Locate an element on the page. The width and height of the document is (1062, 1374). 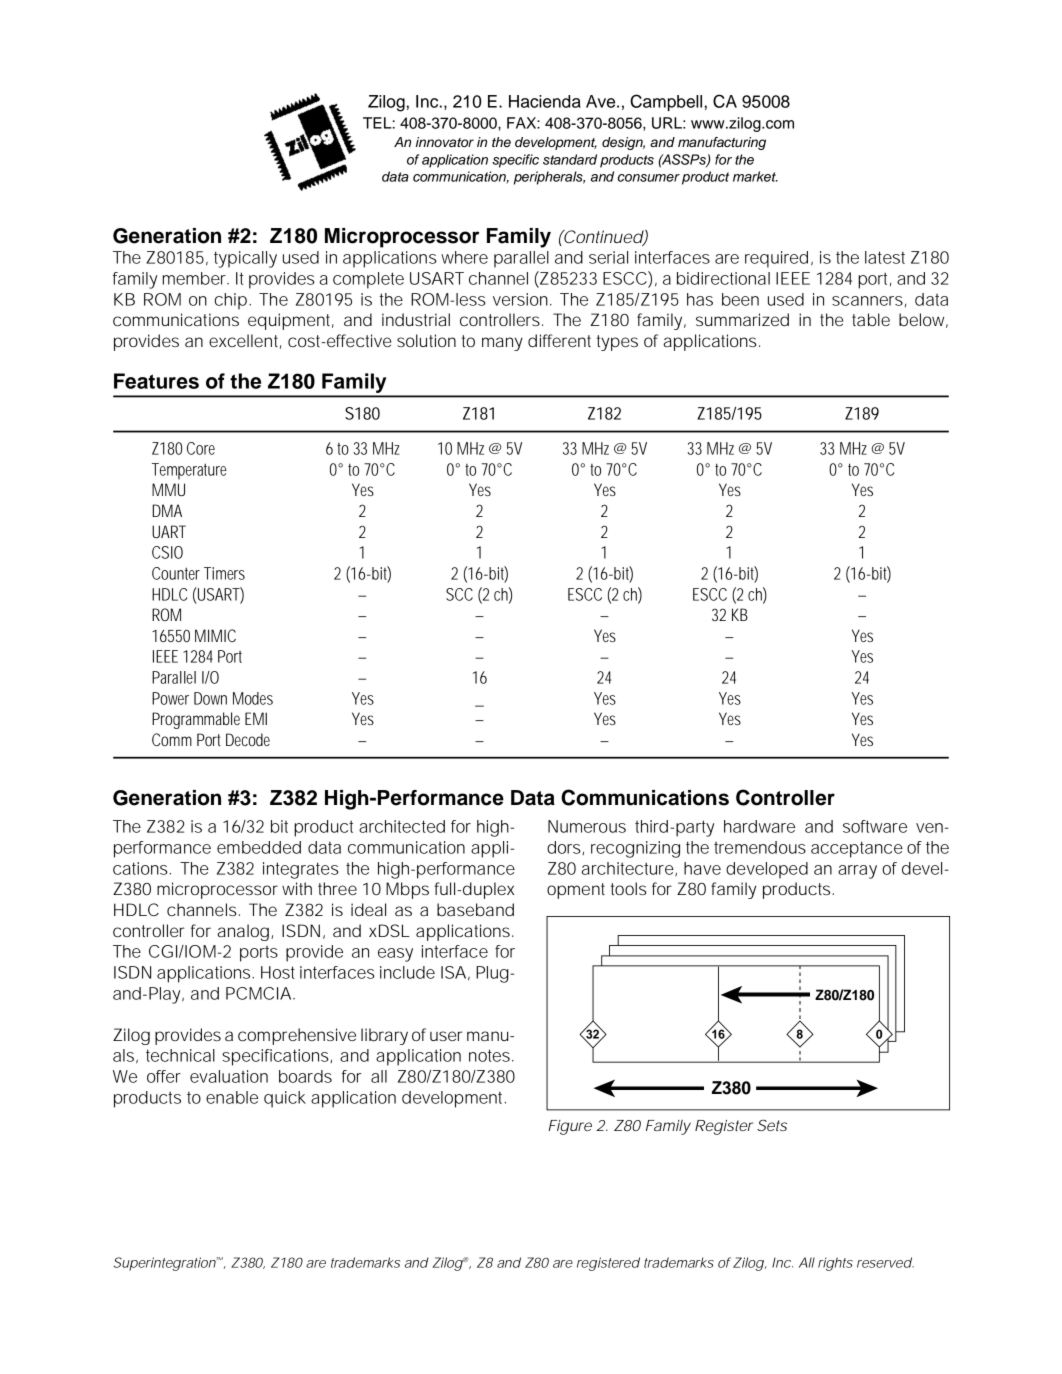
types is located at coordinates (617, 343).
